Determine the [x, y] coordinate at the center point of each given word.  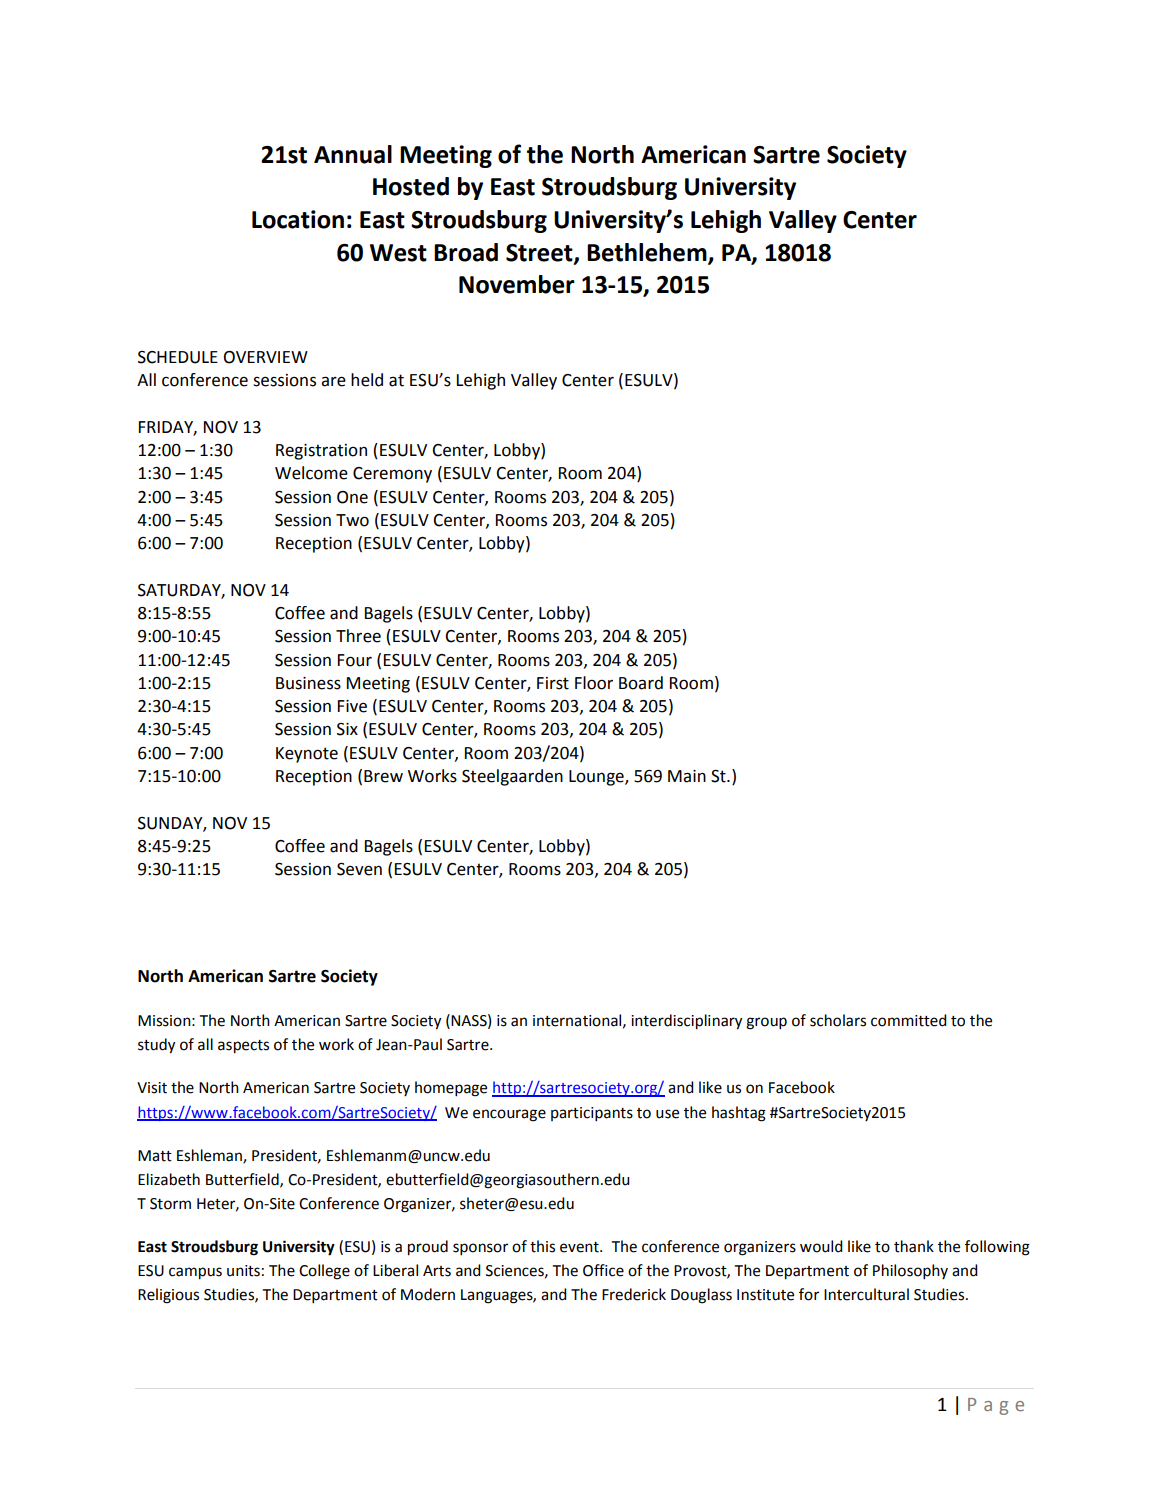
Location [298, 219]
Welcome [311, 473]
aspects [243, 1047]
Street [540, 253]
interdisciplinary [686, 1022]
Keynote [307, 755]
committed [909, 1020]
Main [687, 776]
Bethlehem [648, 253]
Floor [594, 683]
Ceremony [392, 475]
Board [641, 683]
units [243, 1271]
